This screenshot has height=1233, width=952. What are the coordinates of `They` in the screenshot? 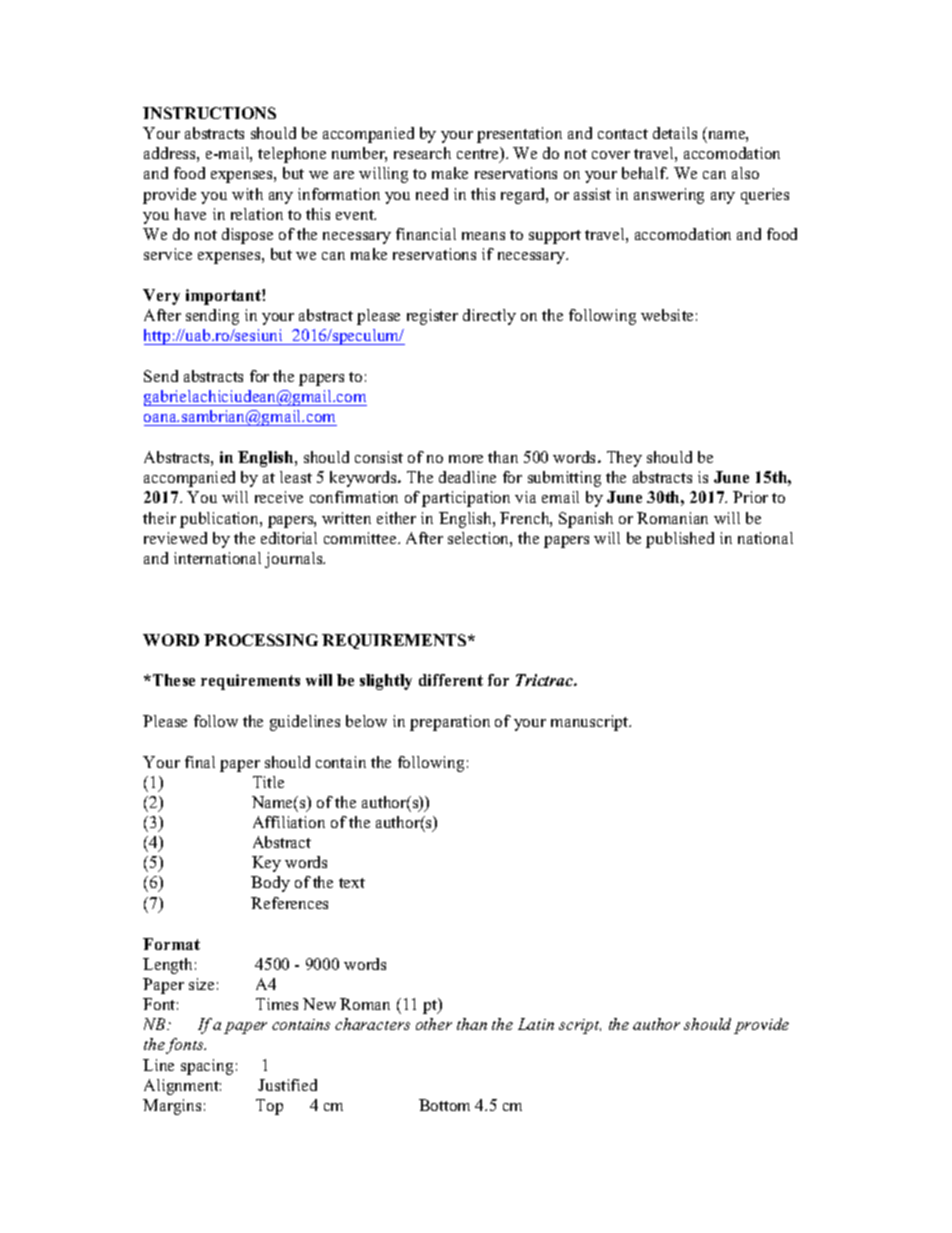 It's located at (624, 459).
